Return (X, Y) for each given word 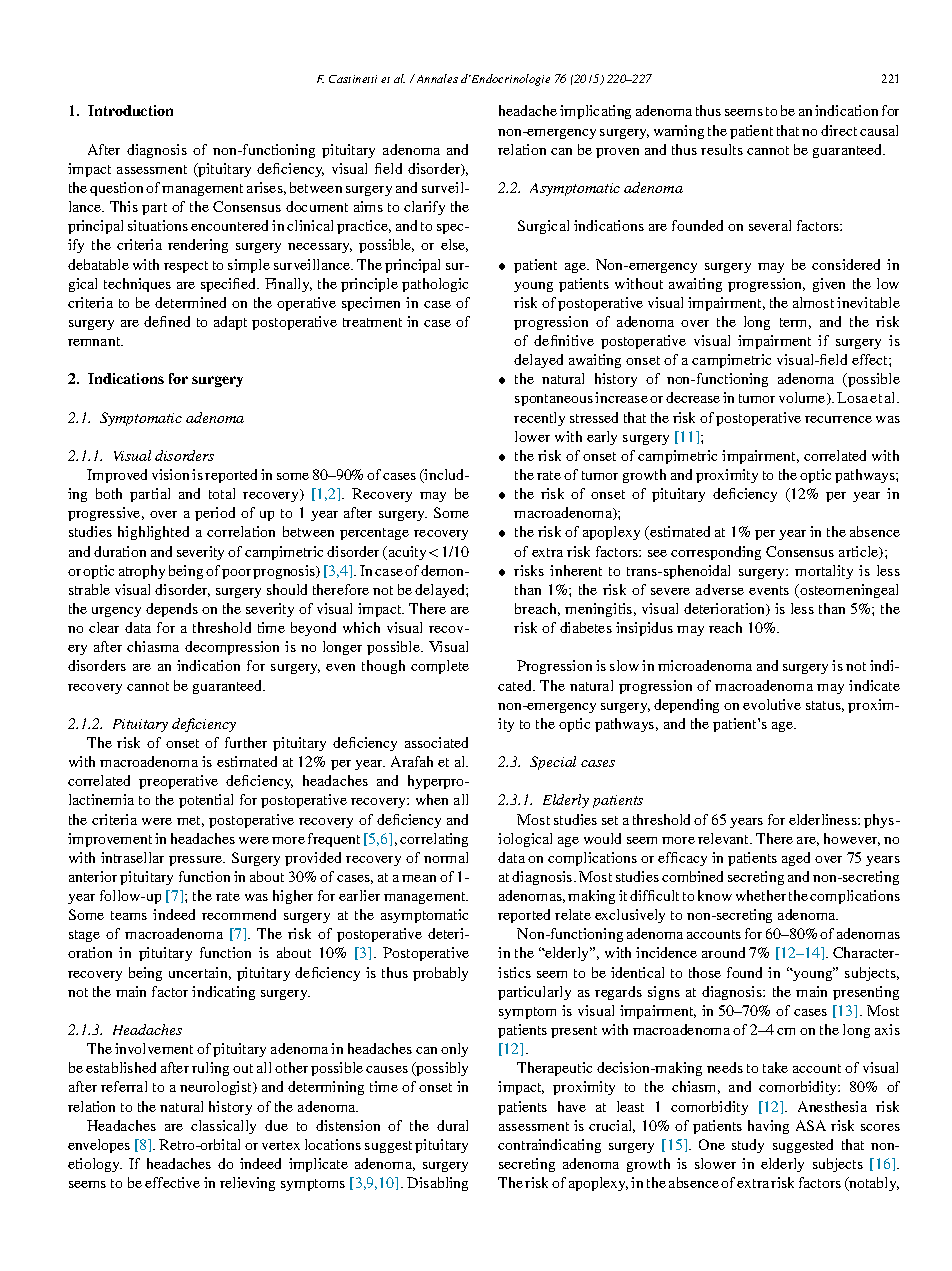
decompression (232, 648)
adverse (720, 589)
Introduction (130, 110)
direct (839, 130)
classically (223, 1127)
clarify (424, 208)
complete (440, 667)
